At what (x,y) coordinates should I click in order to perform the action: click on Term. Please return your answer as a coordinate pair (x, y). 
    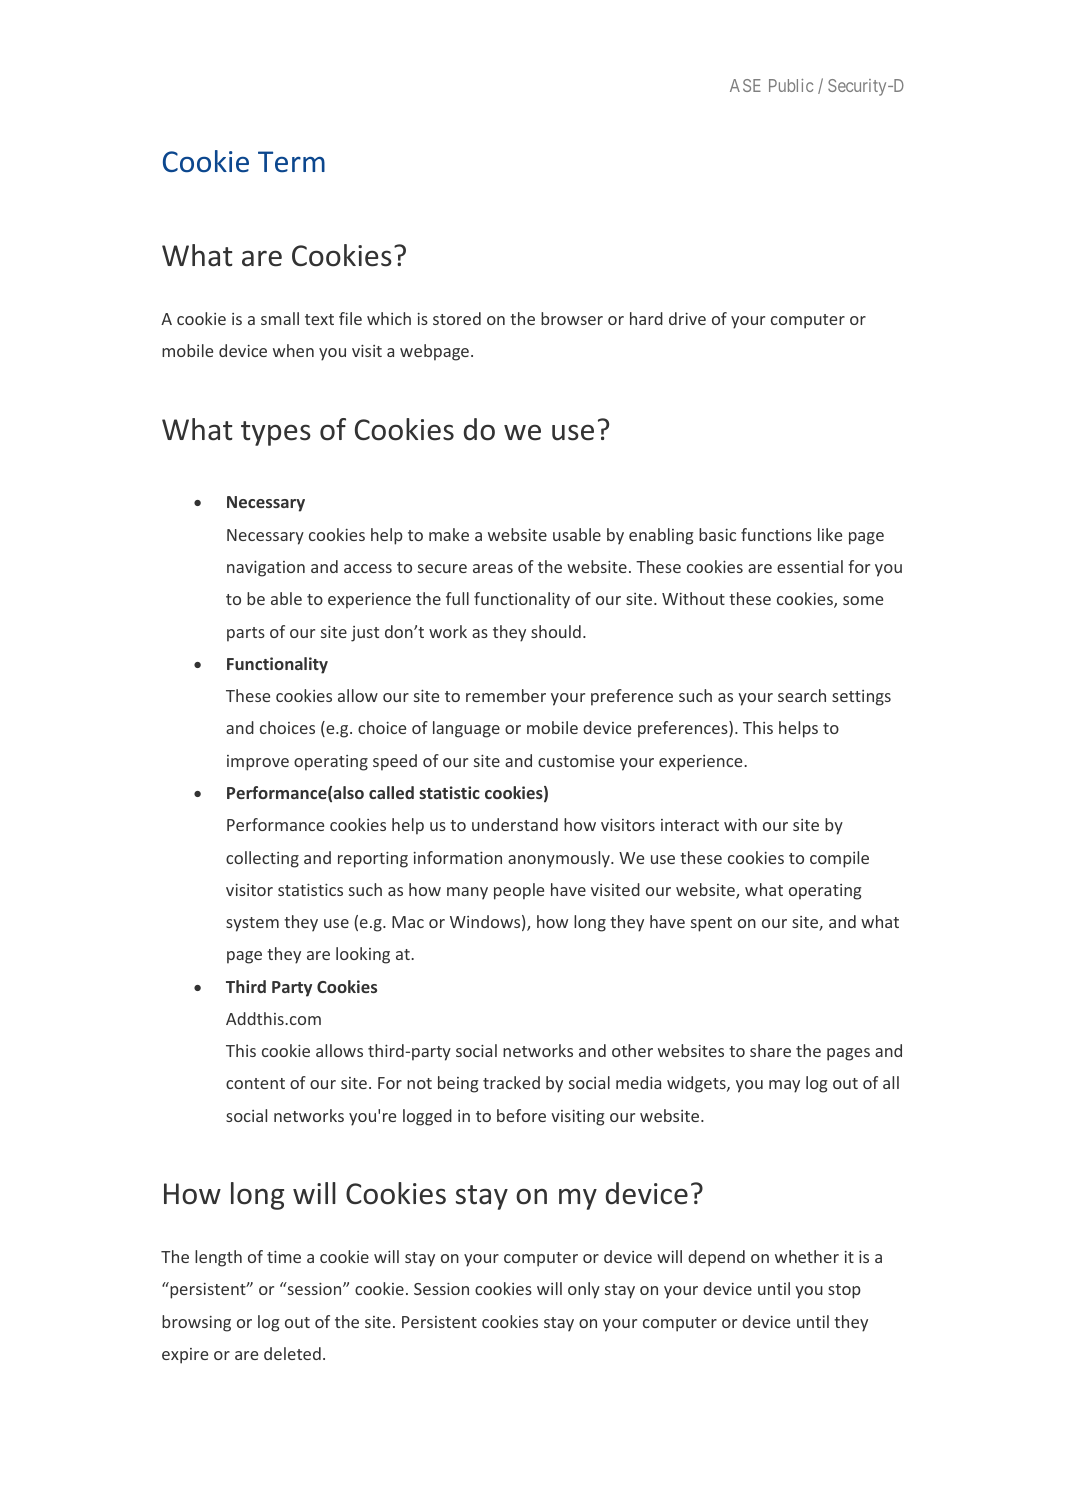
    Looking at the image, I should click on (291, 161).
